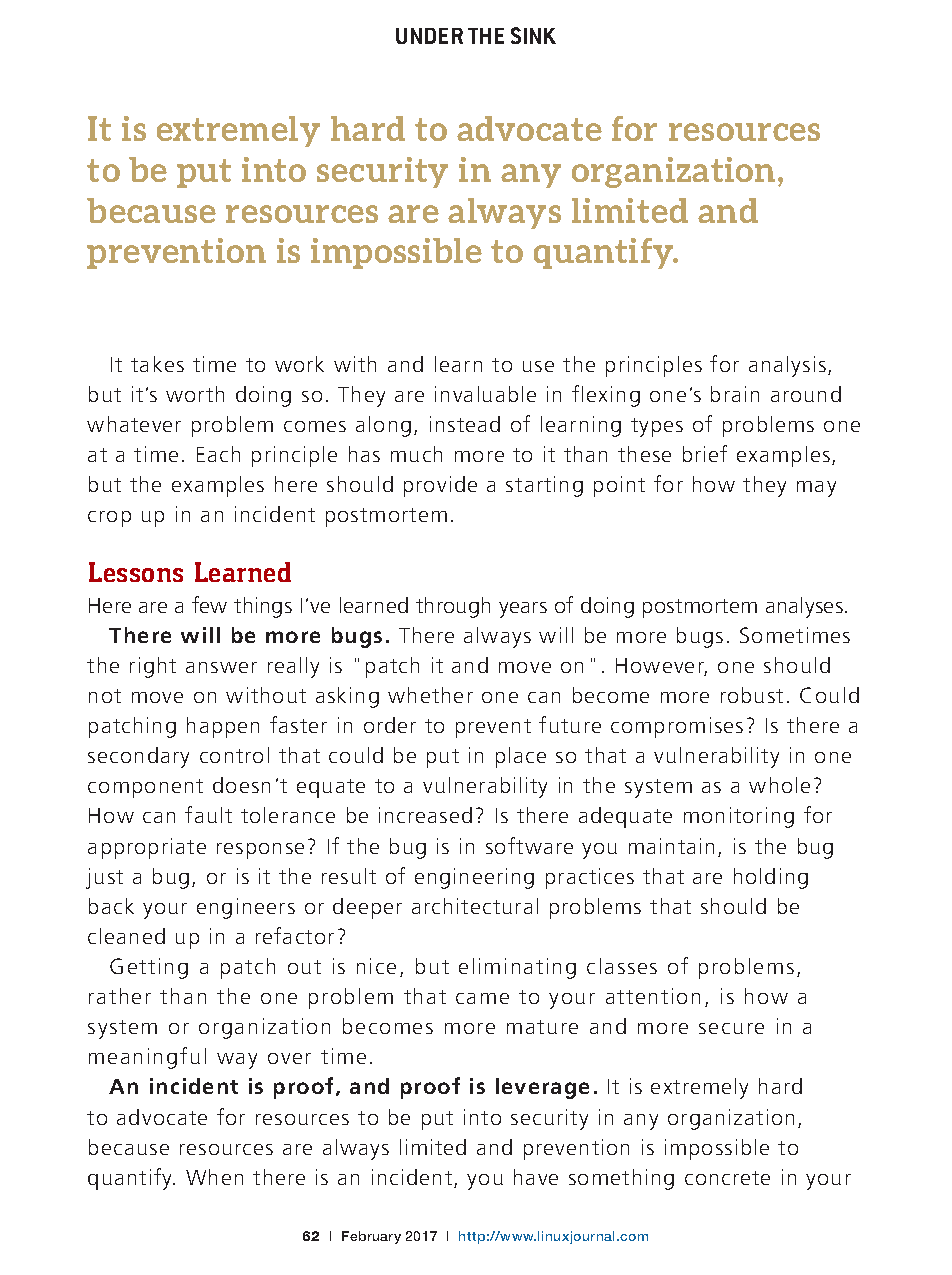 The height and width of the screenshot is (1275, 952). Describe the element at coordinates (147, 1058) in the screenshot. I see `MEANINGFUL` at that location.
